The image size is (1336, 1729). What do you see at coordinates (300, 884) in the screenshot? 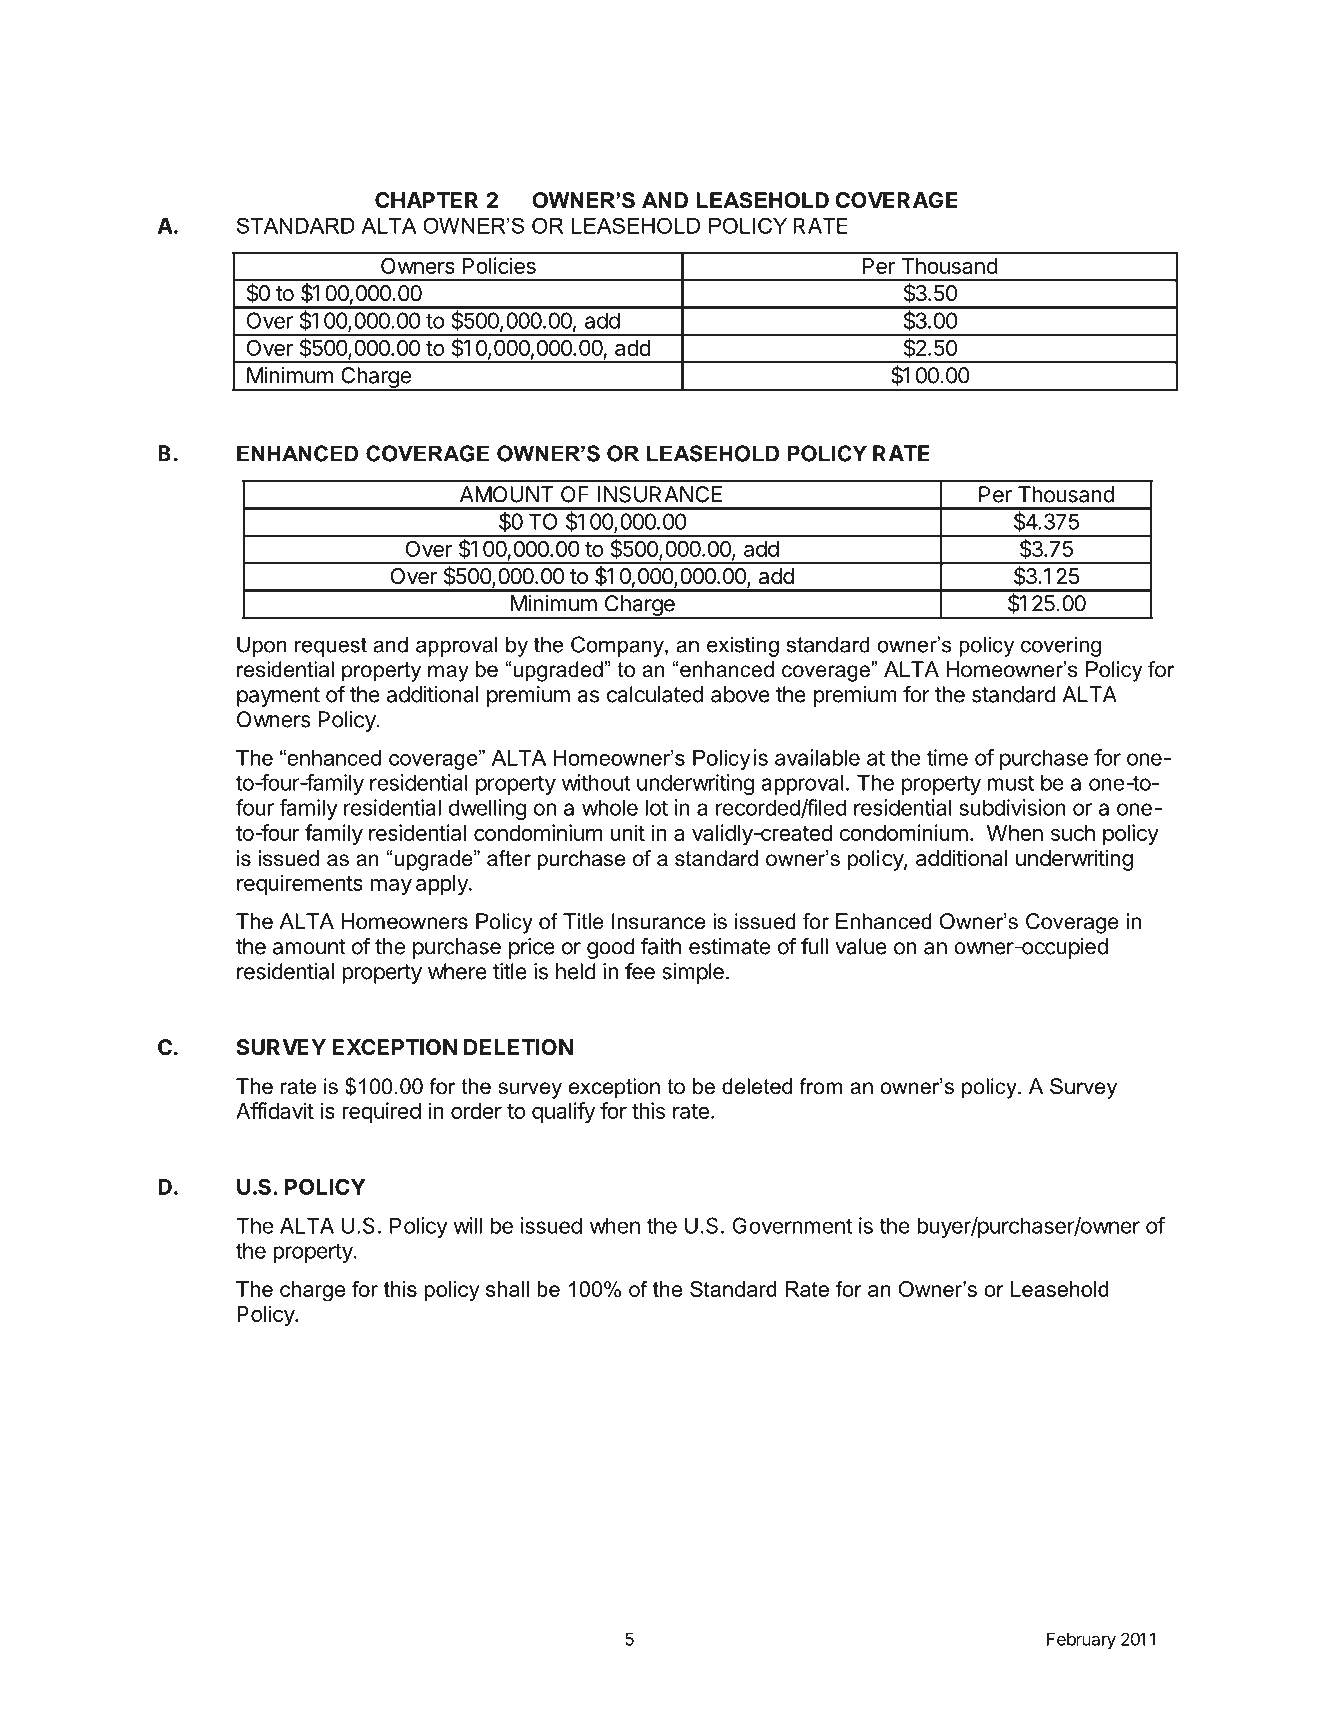
I see `requirements` at bounding box center [300, 884].
